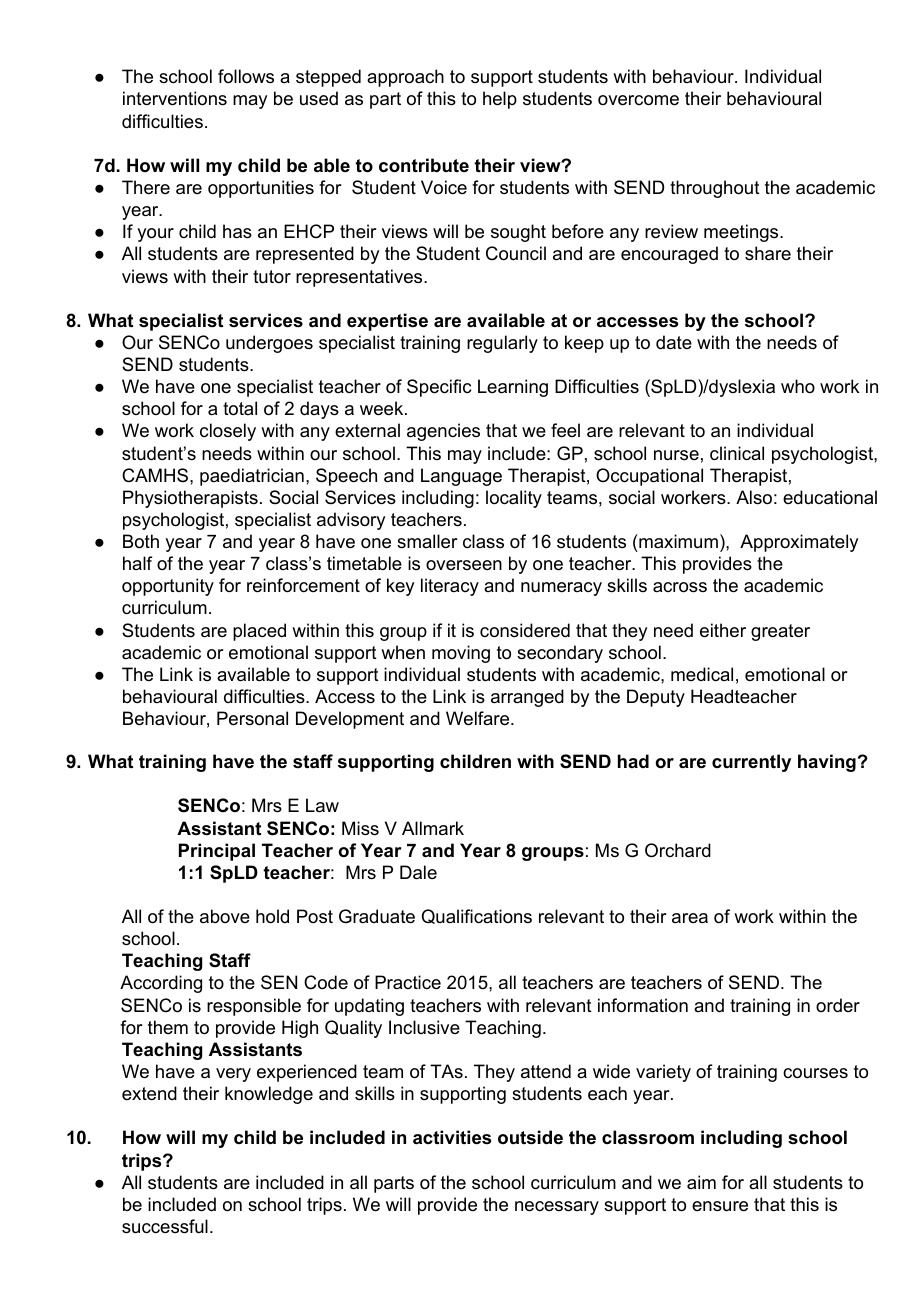 The height and width of the document is (1308, 924). Describe the element at coordinates (715, 189) in the document. I see `throughout` at that location.
